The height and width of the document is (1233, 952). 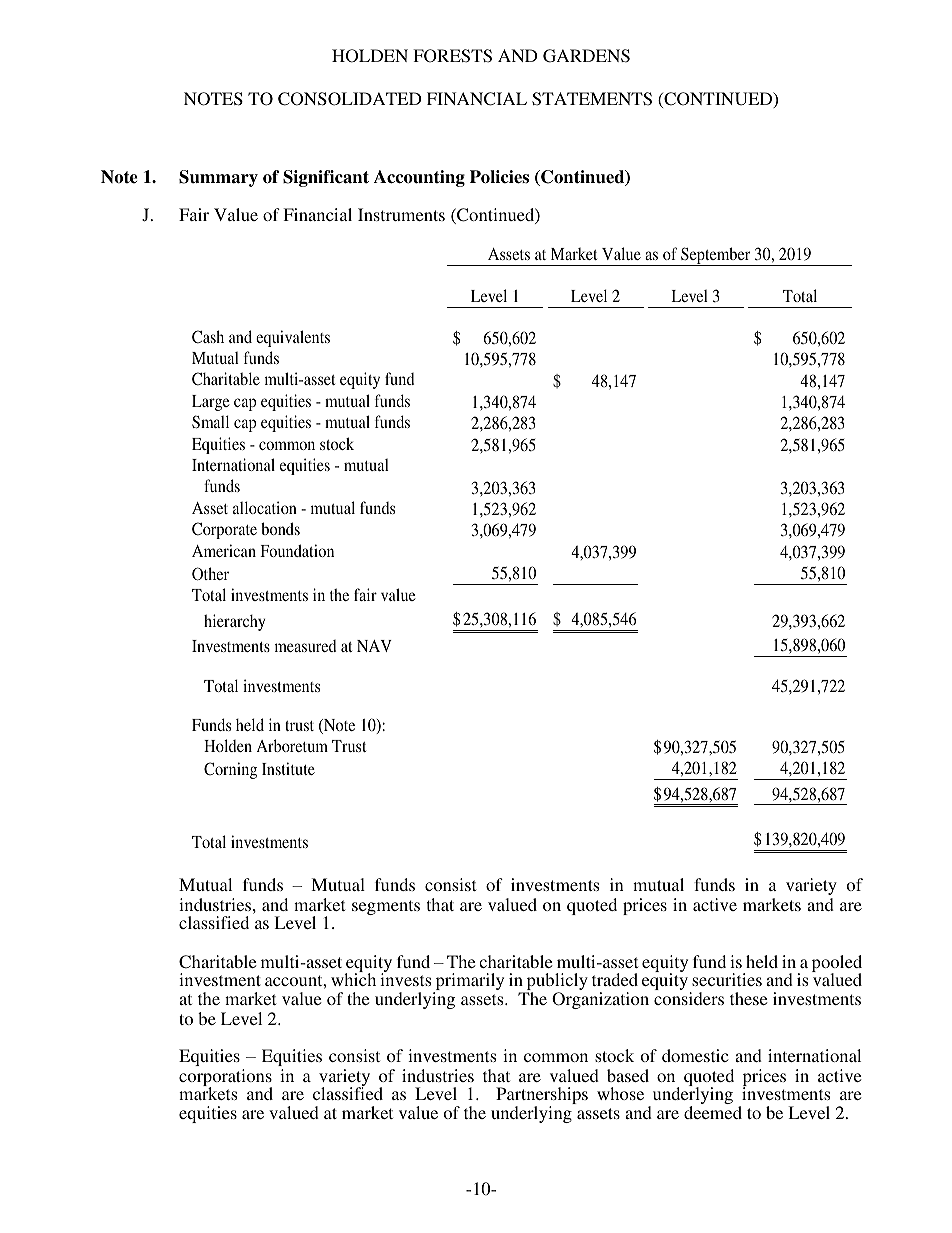 I want to click on segments, so click(x=386, y=907).
